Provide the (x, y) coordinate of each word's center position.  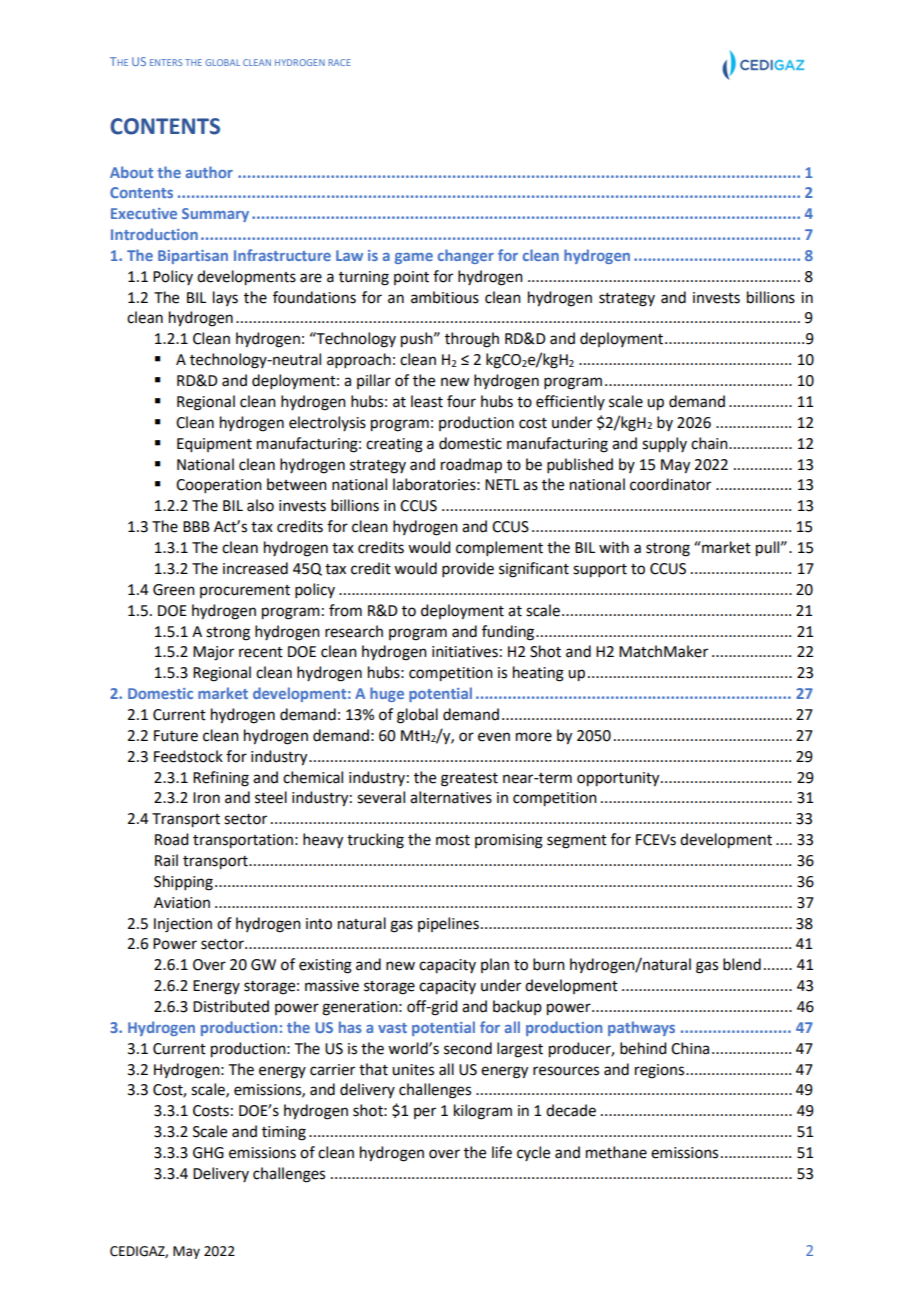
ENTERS (166, 62)
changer (466, 256)
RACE (340, 62)
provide (468, 569)
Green (174, 590)
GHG (208, 1153)
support (600, 571)
